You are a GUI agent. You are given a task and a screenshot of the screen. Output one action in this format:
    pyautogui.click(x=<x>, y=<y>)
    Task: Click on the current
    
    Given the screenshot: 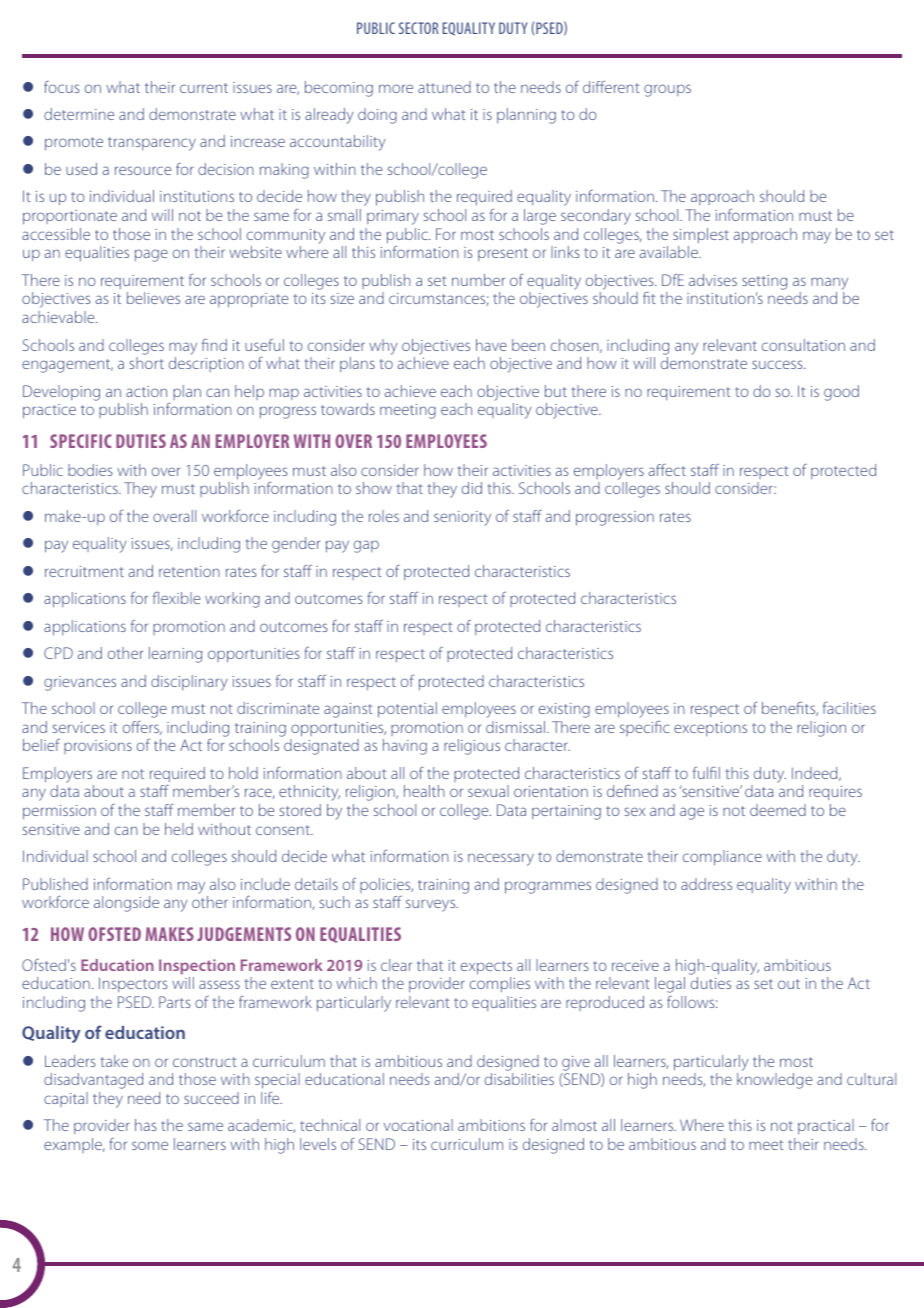 What is the action you would take?
    pyautogui.click(x=204, y=88)
